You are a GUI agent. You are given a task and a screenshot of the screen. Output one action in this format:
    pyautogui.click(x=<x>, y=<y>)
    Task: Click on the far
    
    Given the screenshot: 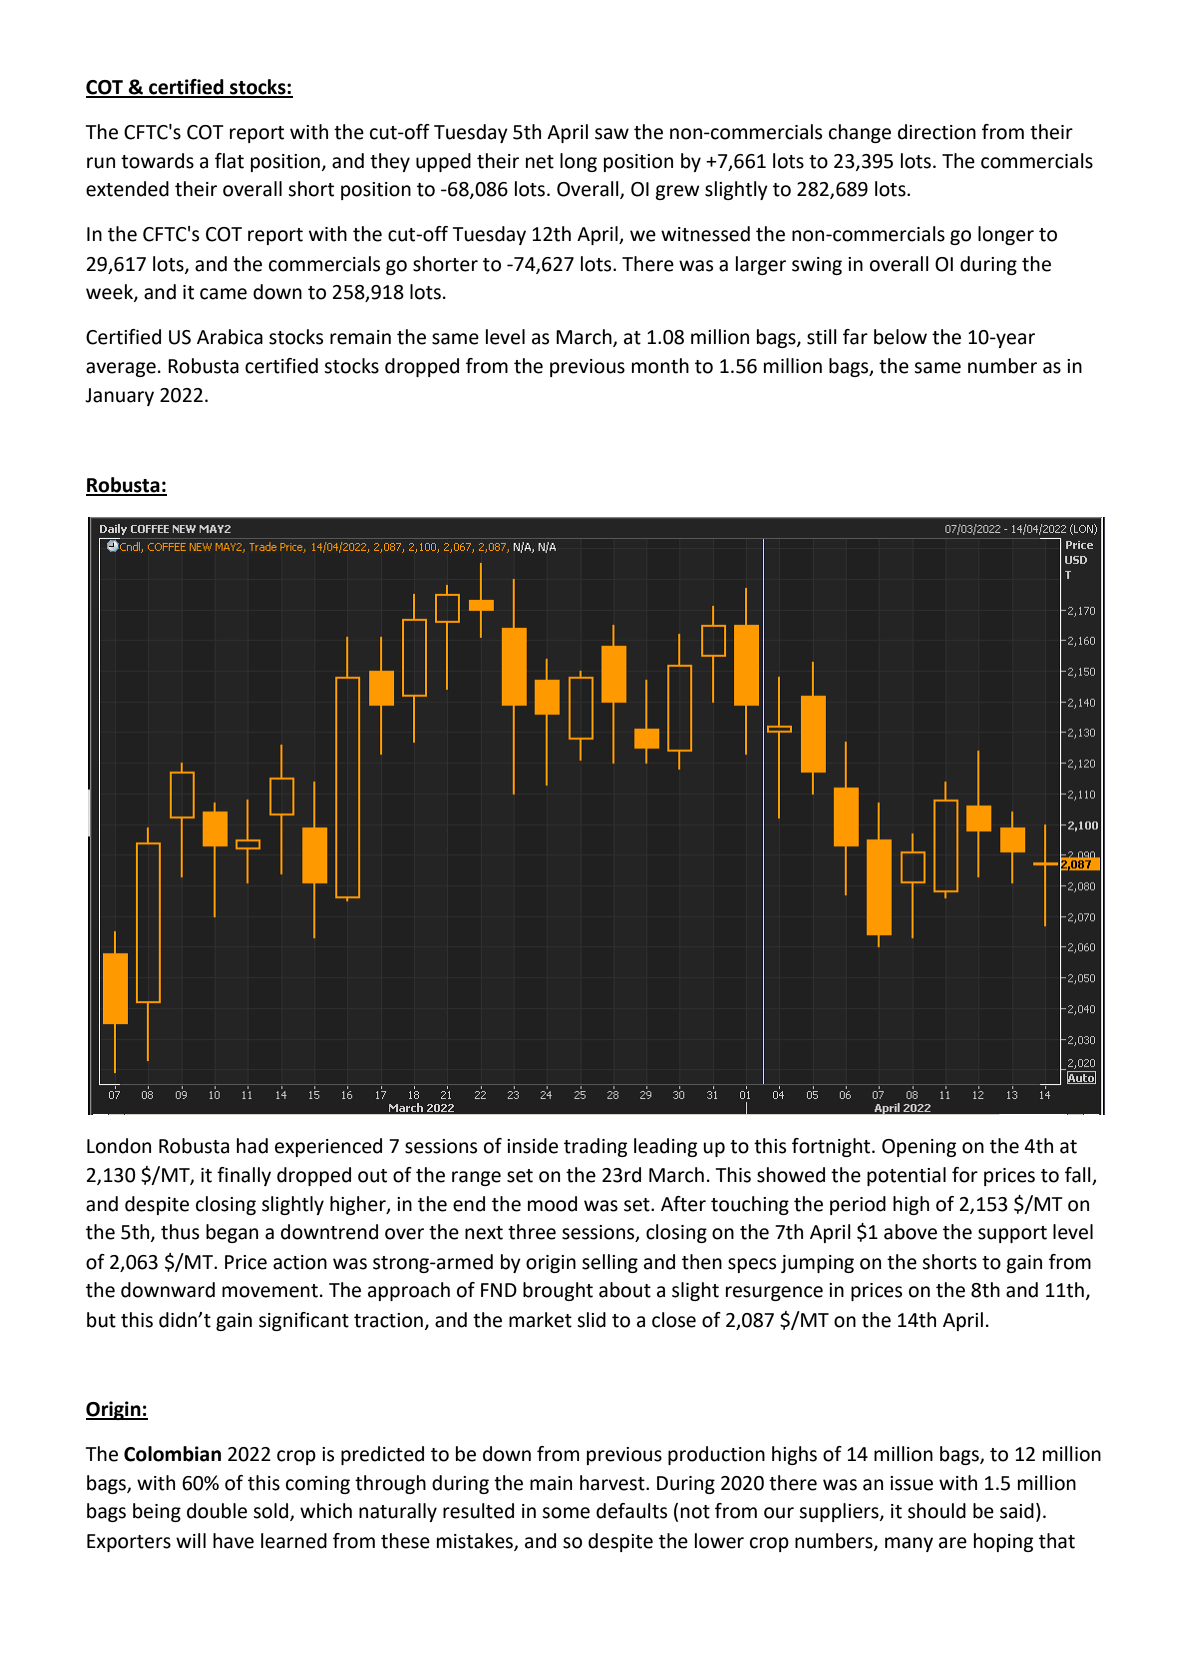 What is the action you would take?
    pyautogui.click(x=855, y=337)
